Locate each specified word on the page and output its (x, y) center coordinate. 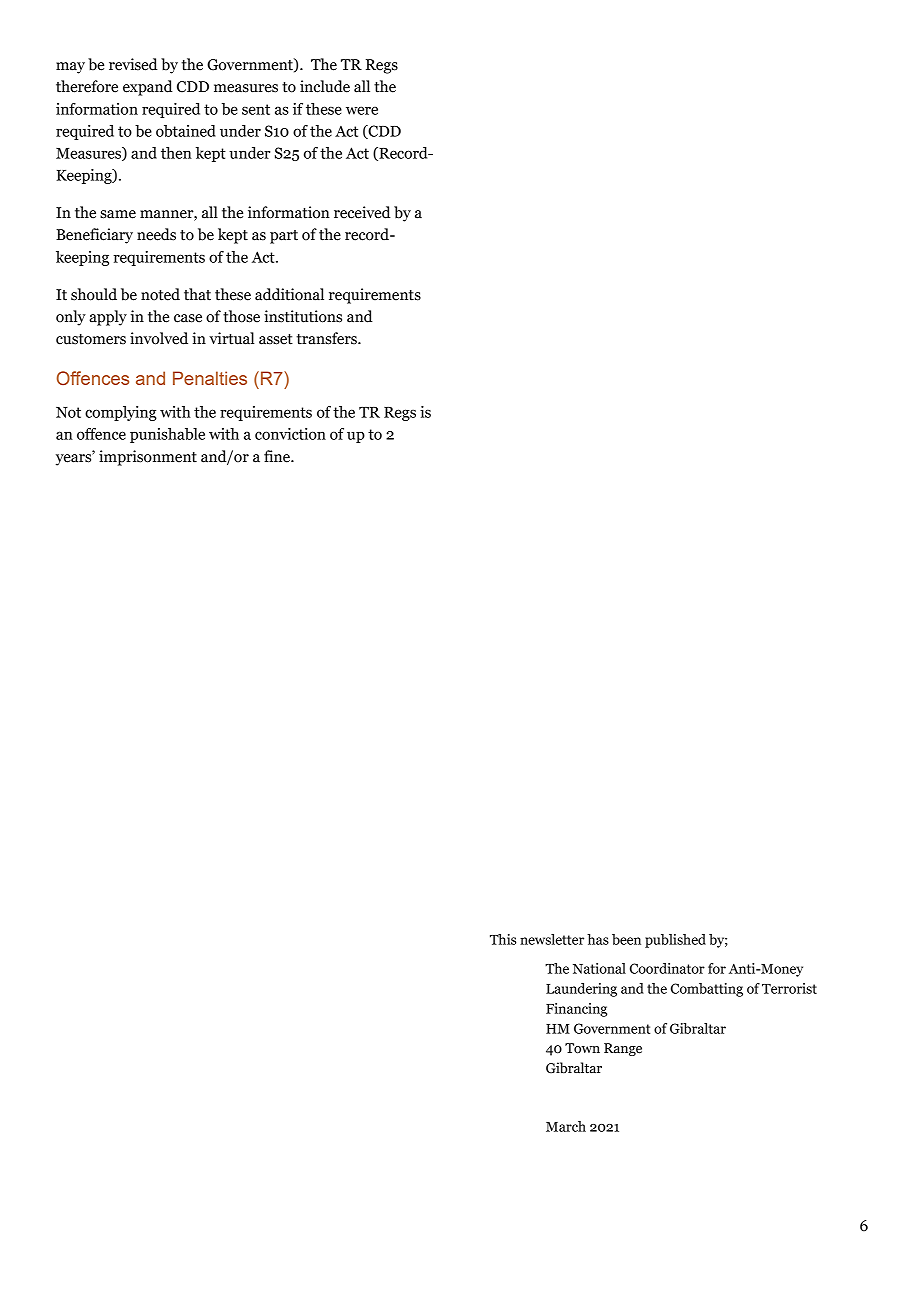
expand (148, 88)
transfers (327, 338)
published (675, 941)
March (566, 1126)
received (362, 212)
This (503, 939)
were (362, 110)
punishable (167, 435)
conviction (290, 434)
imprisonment (148, 458)
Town (582, 1048)
